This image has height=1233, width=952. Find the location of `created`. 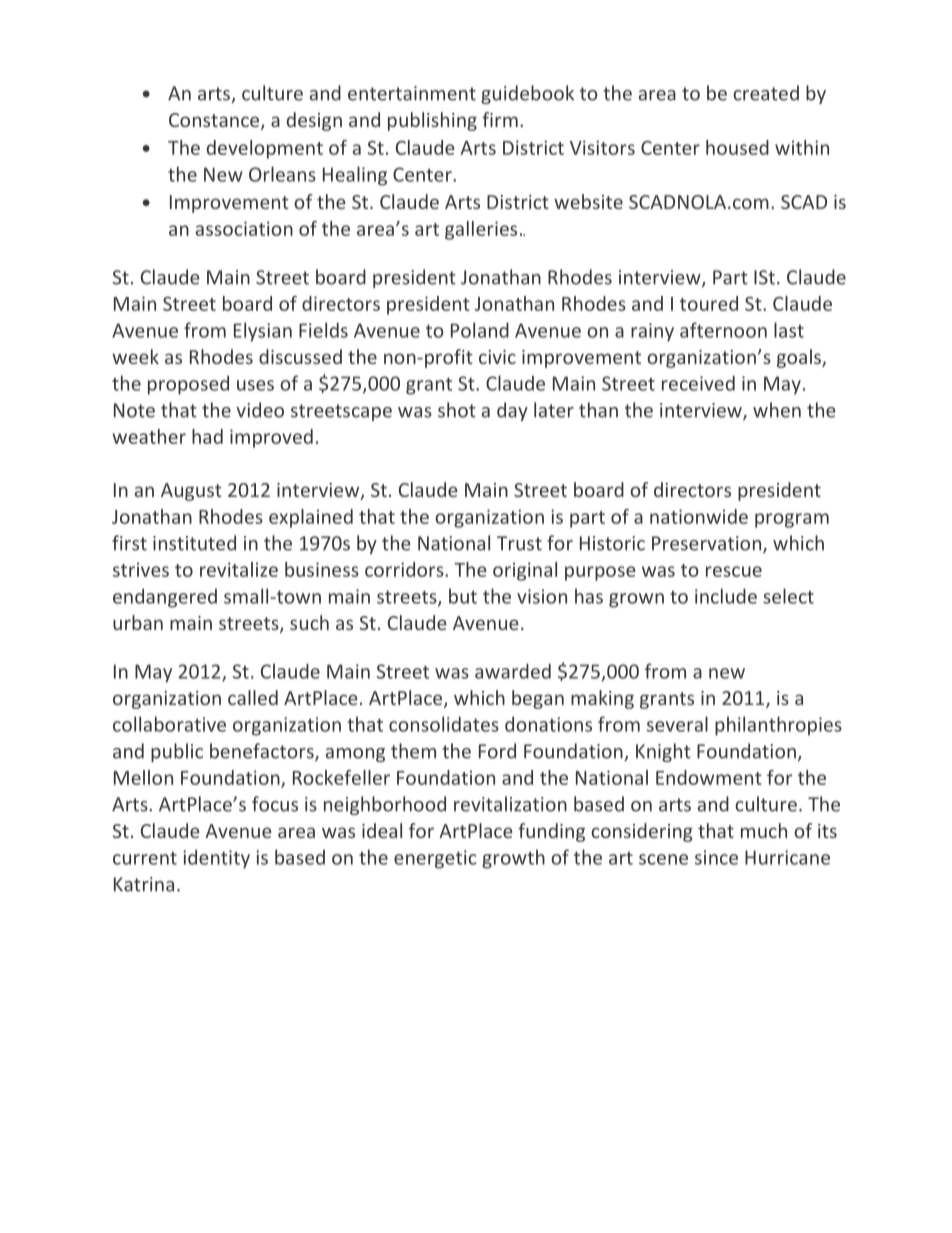

created is located at coordinates (766, 93).
